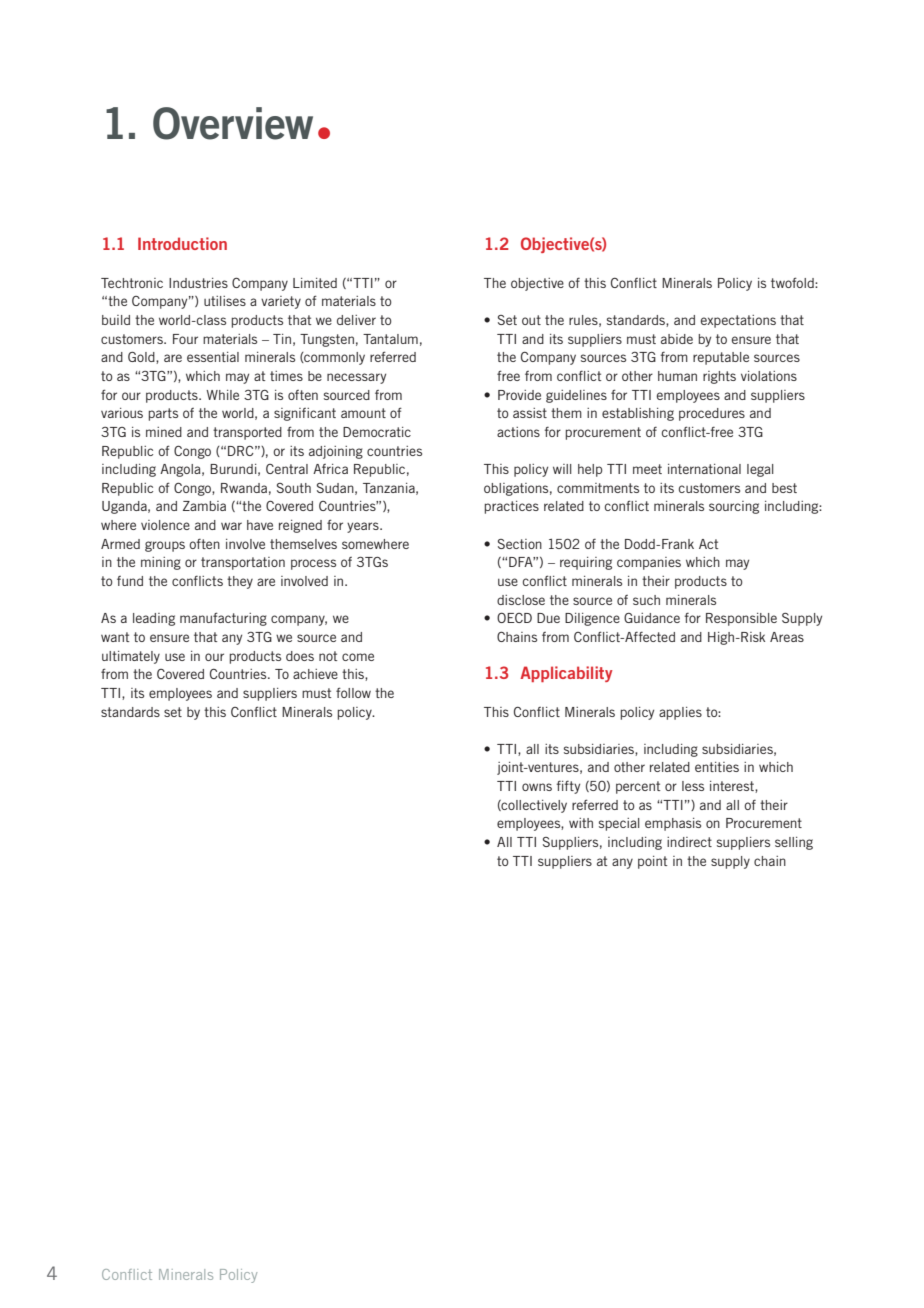 This image has height=1308, width=924. I want to click on parts, so click(163, 414).
